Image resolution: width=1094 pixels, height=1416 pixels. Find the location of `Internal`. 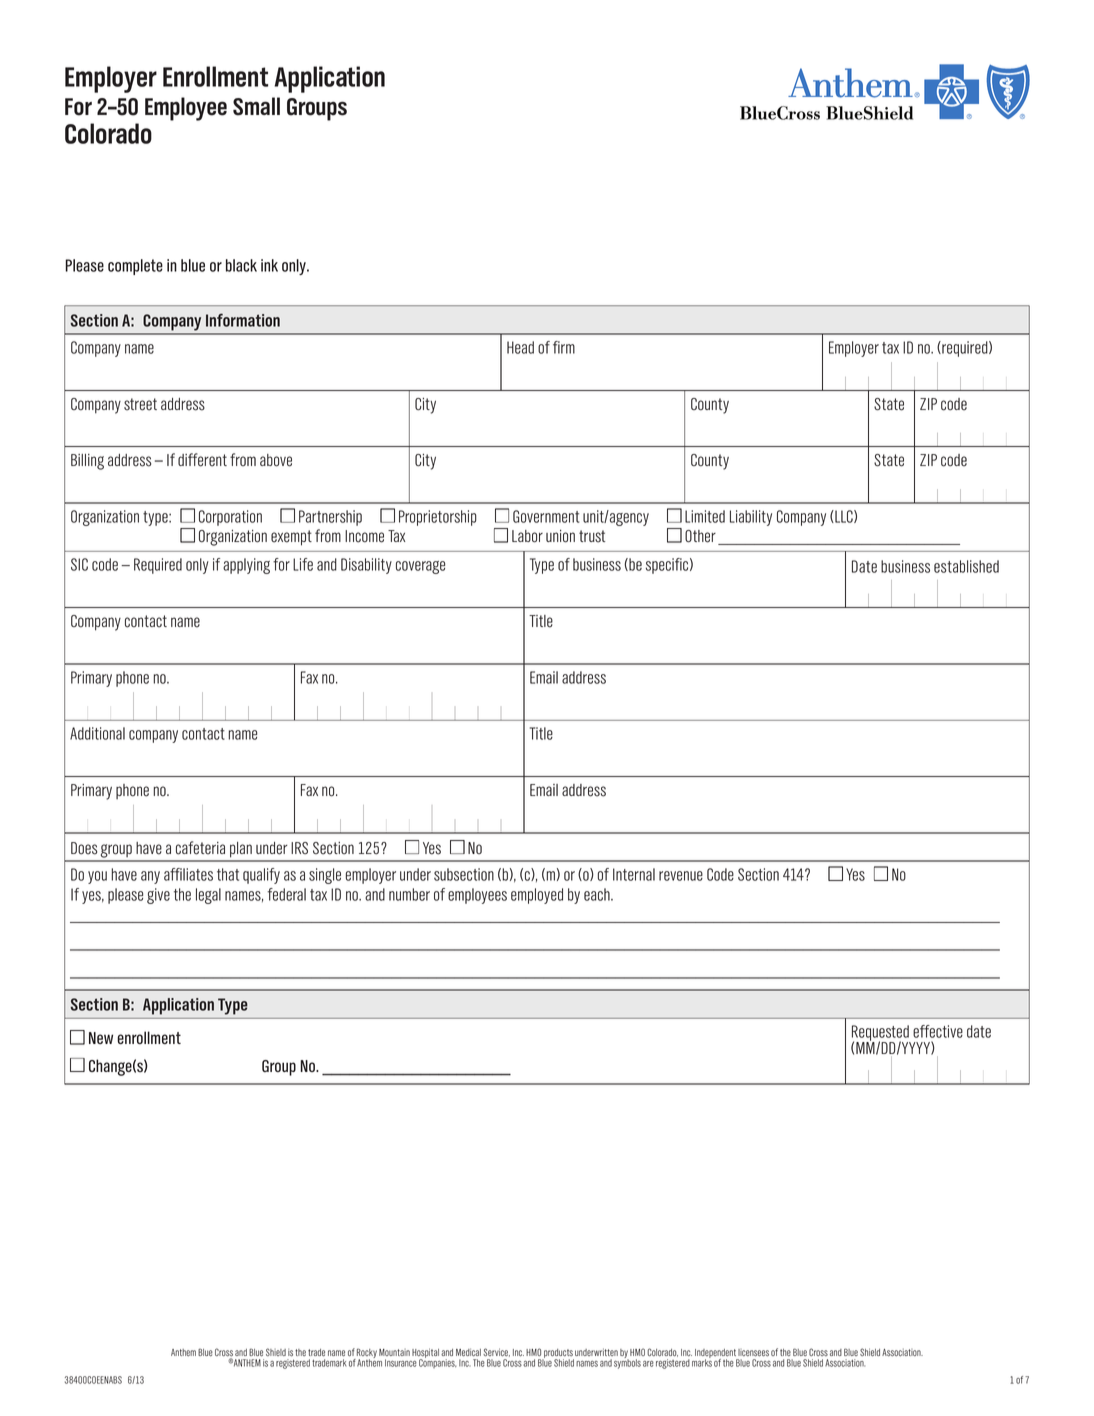

Internal is located at coordinates (634, 874).
